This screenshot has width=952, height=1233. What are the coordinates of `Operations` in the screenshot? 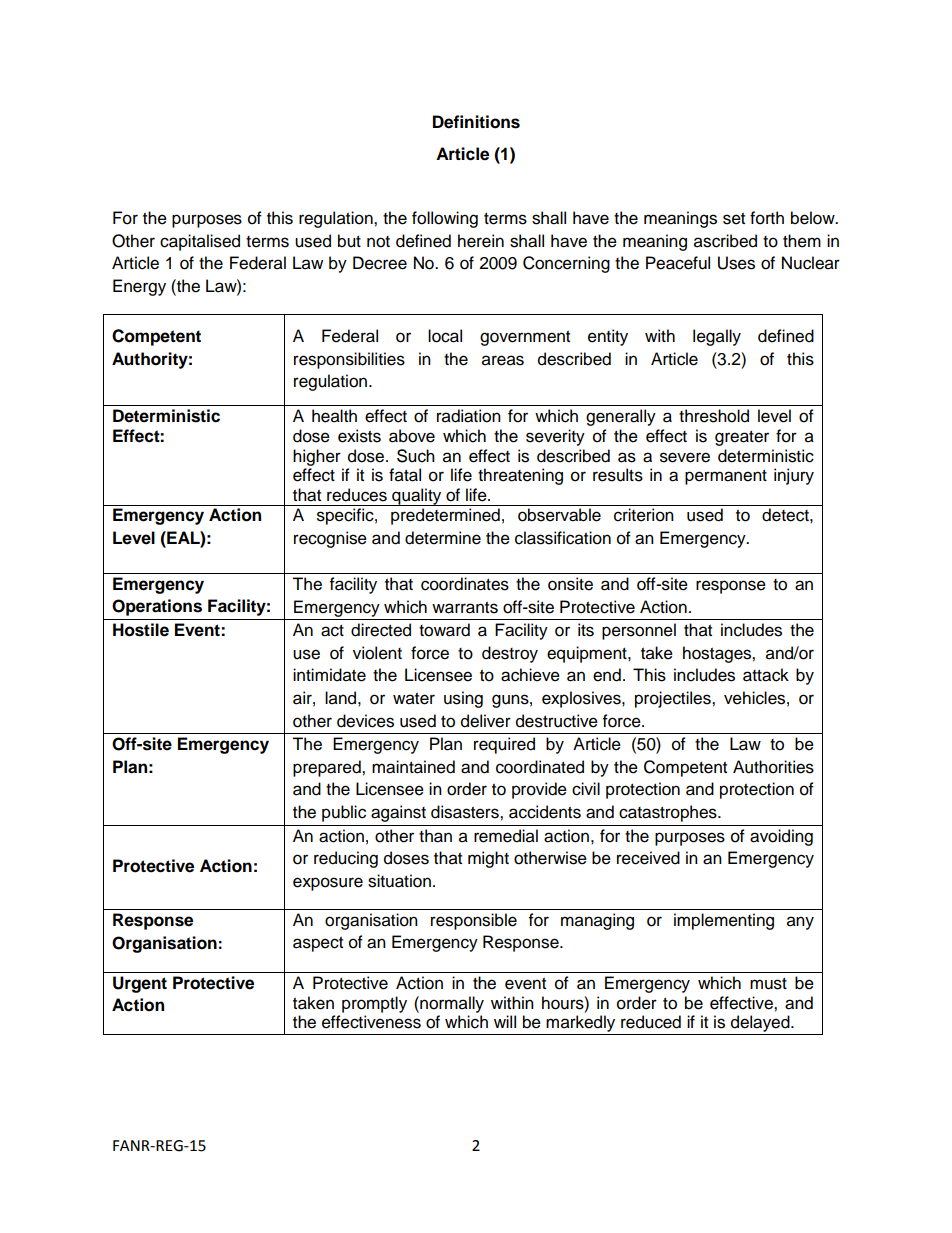 It's located at (157, 607).
